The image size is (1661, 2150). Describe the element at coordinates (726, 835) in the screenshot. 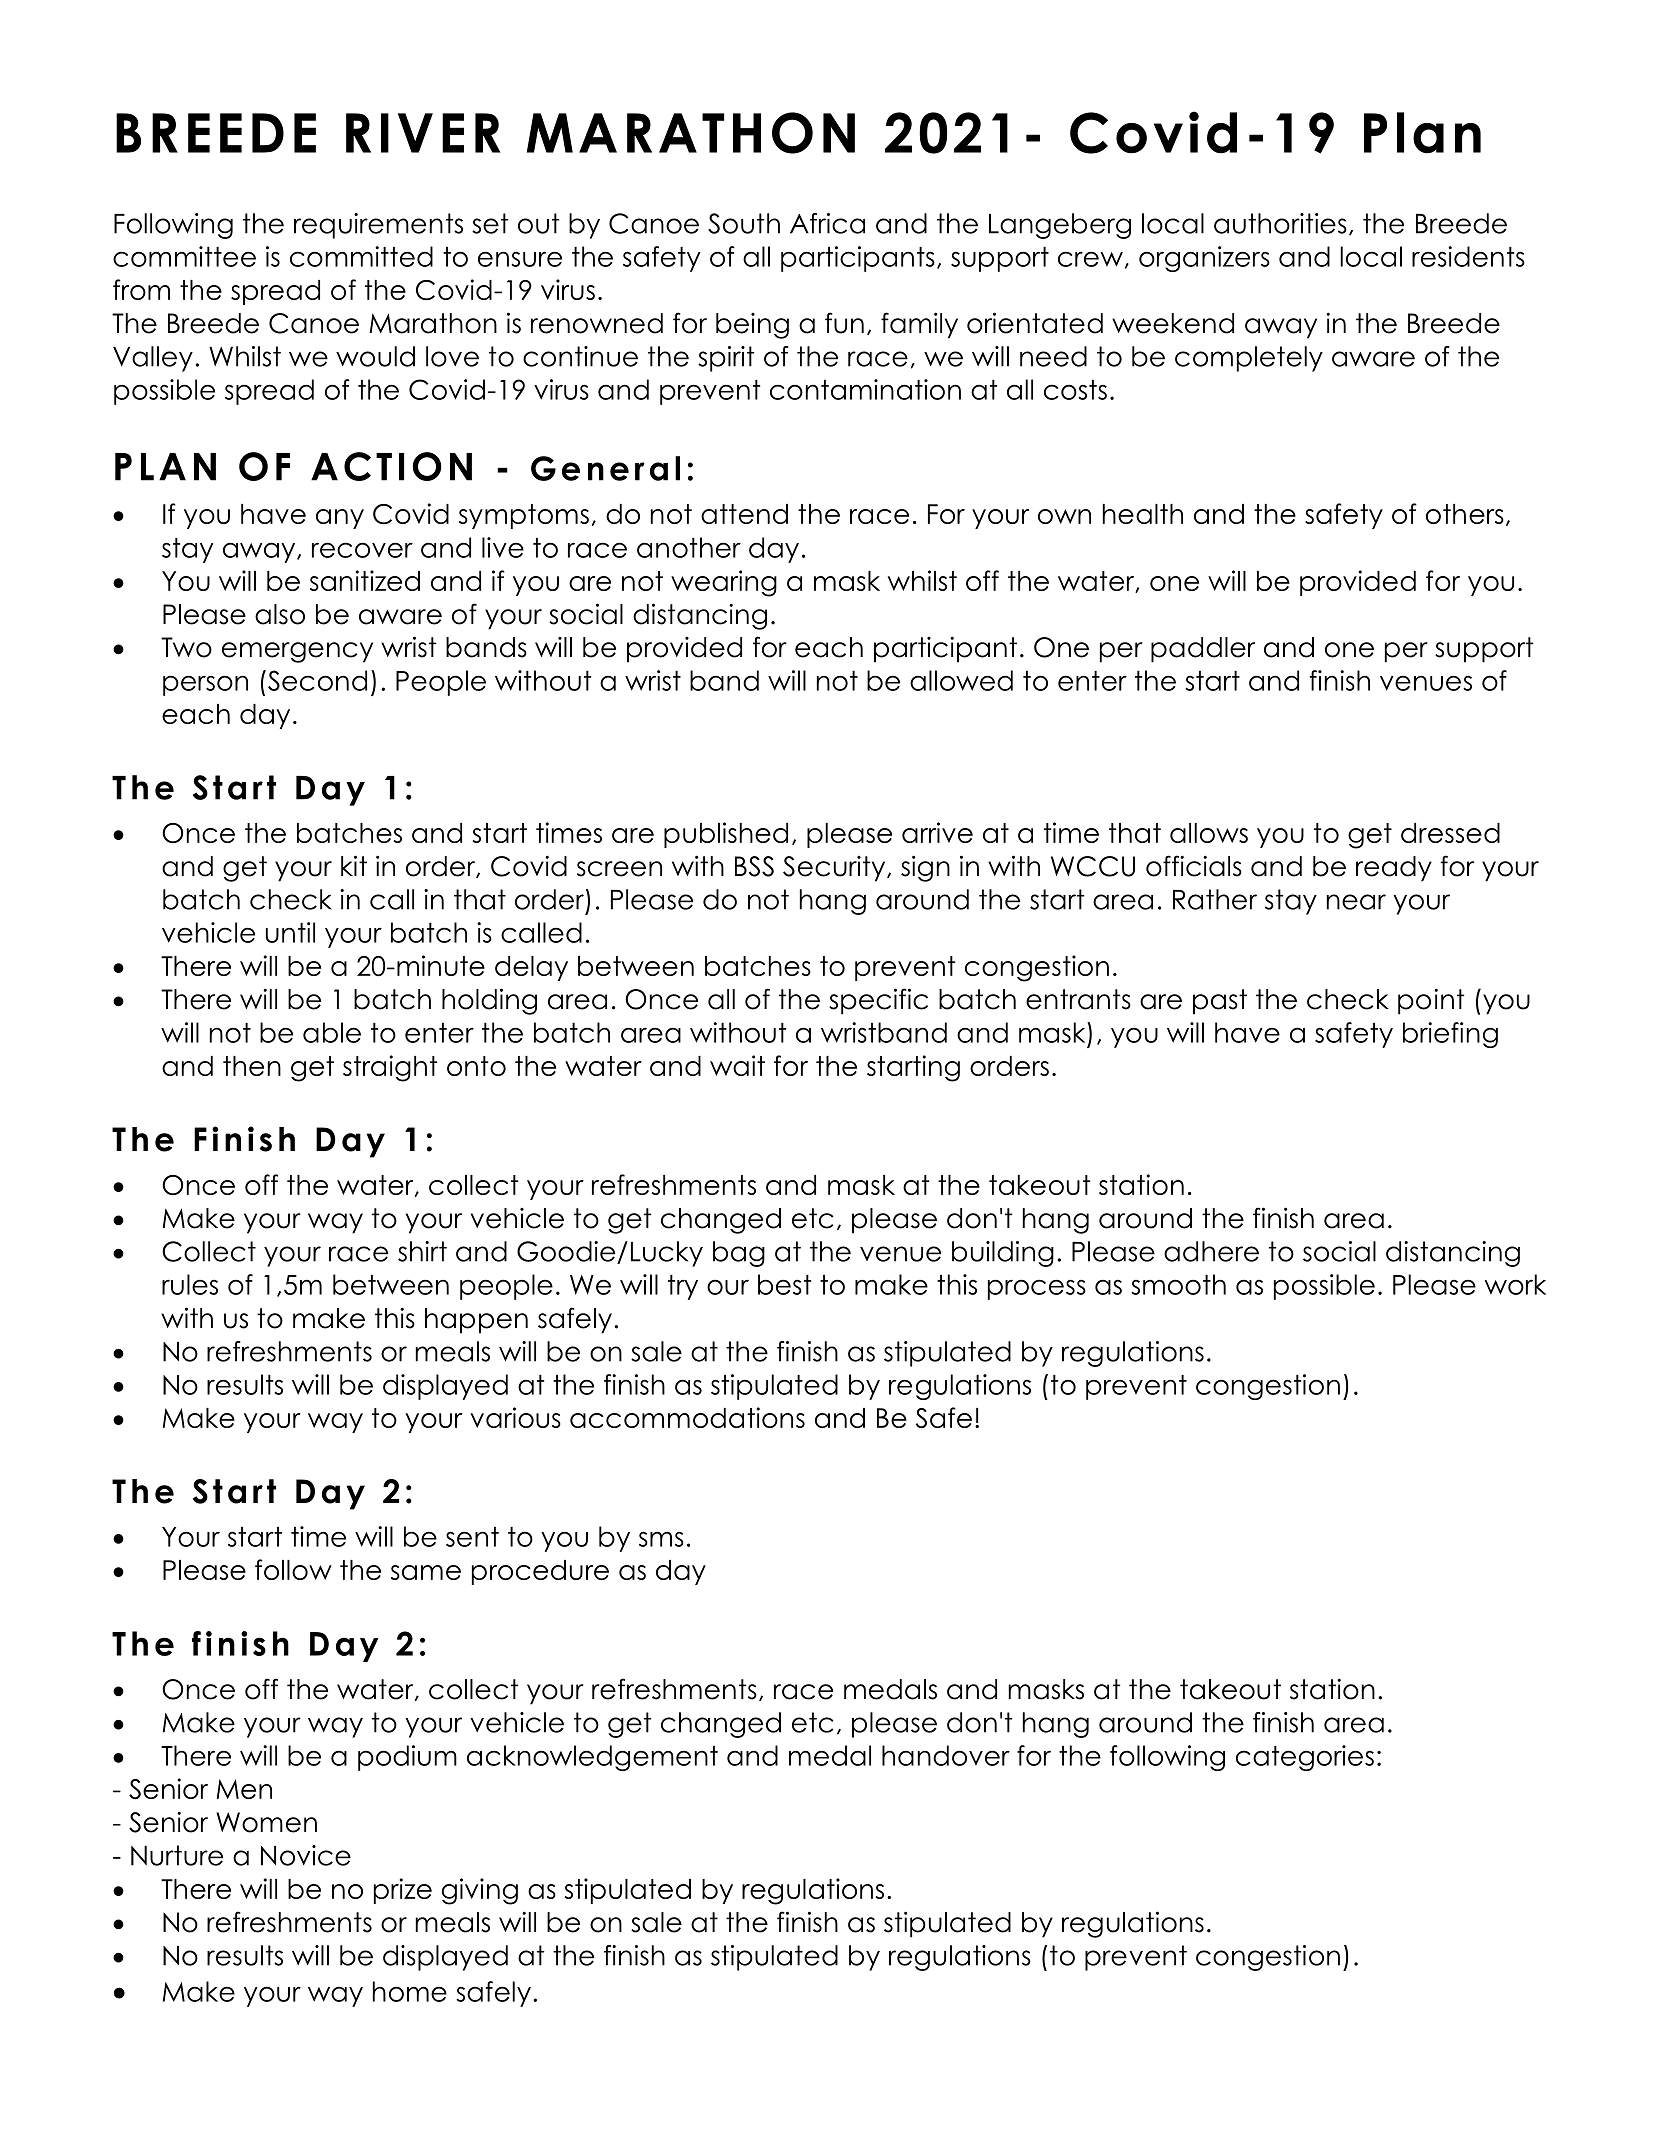

I see `published` at that location.
